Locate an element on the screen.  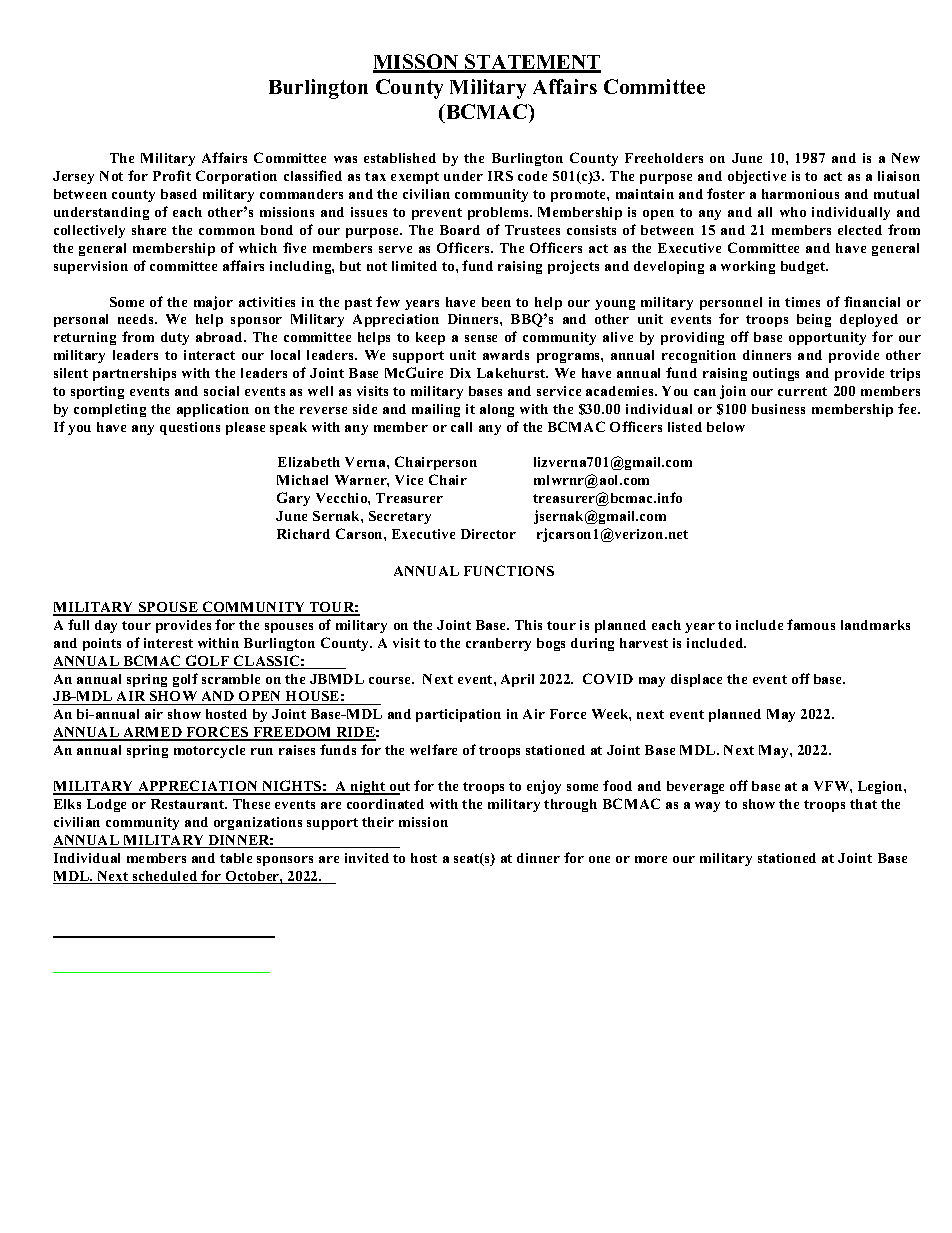
famous is located at coordinates (811, 624).
